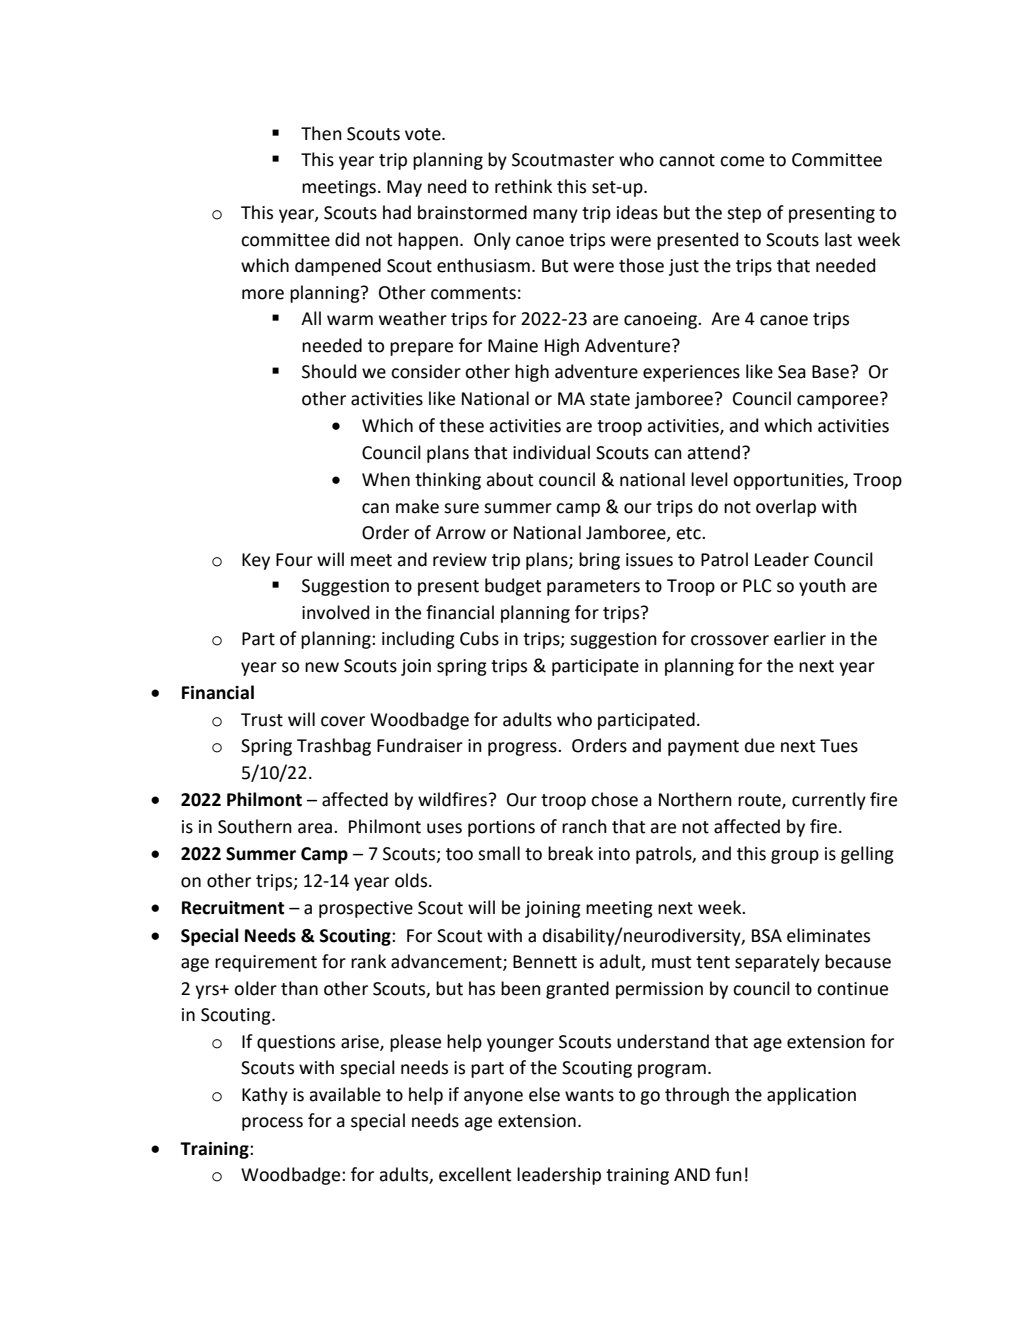 Image resolution: width=1025 pixels, height=1327 pixels. What do you see at coordinates (329, 371) in the screenshot?
I see `Should` at bounding box center [329, 371].
